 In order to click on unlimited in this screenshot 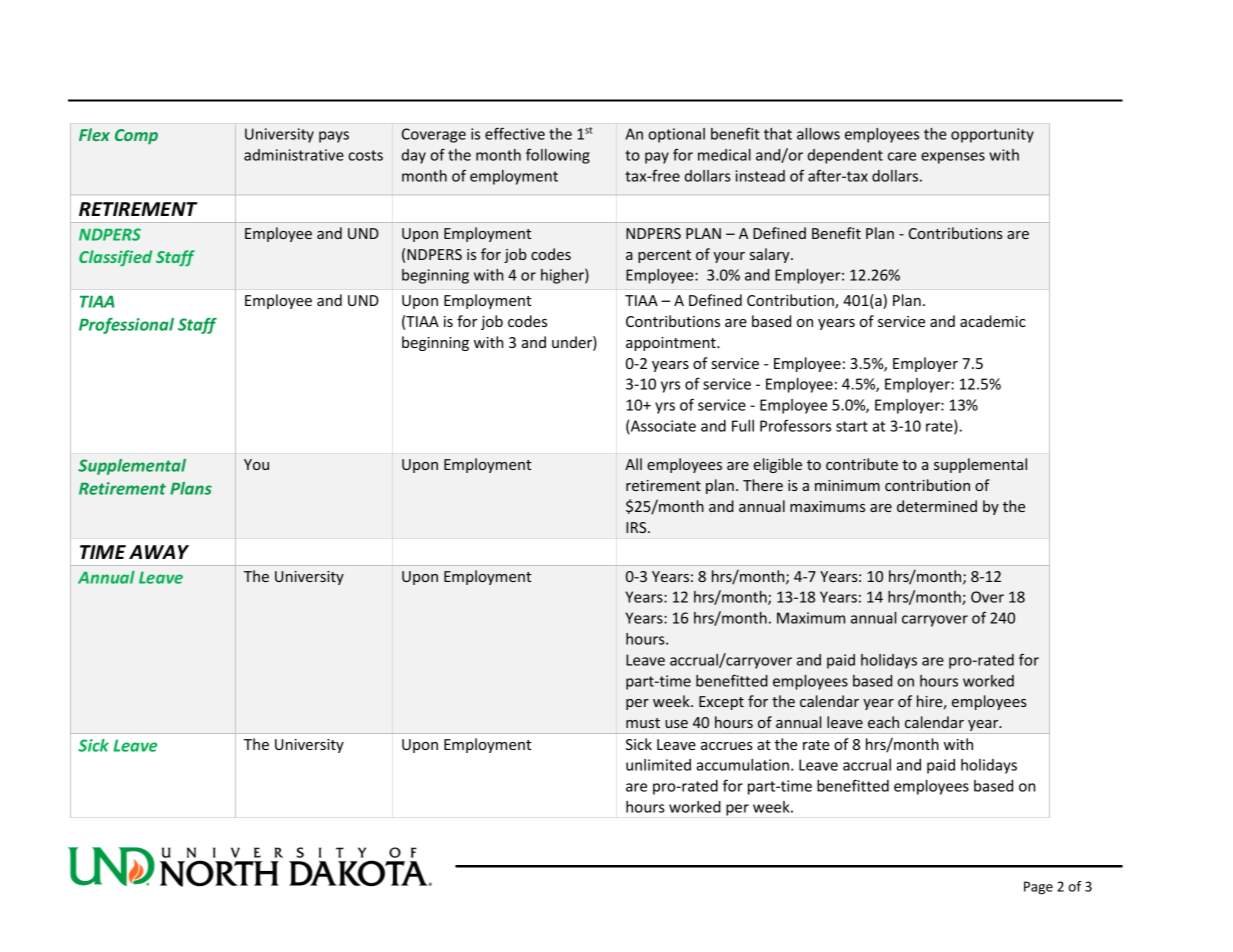, I will do `click(658, 765)`.
